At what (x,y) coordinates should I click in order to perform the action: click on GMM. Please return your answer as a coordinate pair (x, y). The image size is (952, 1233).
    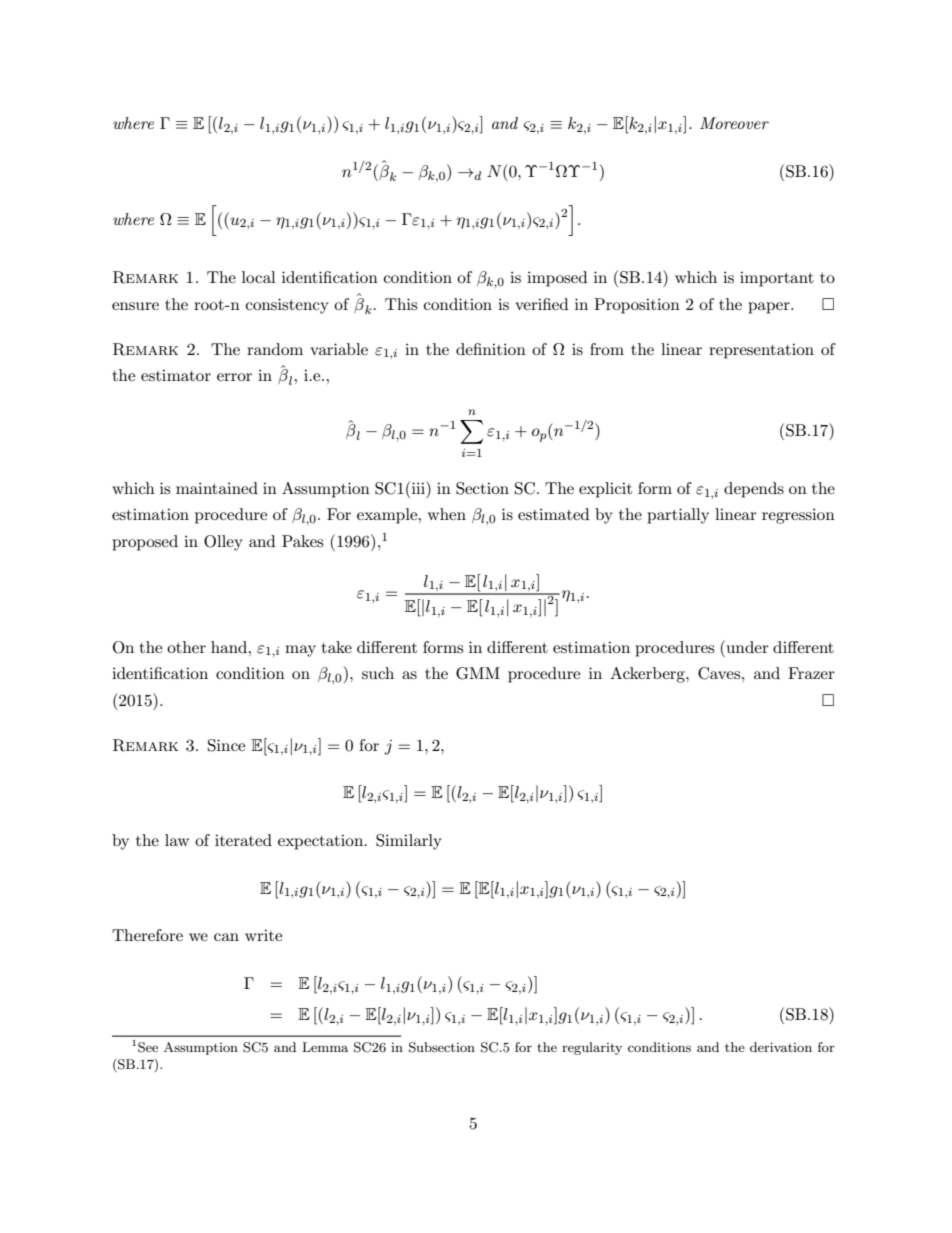
    Looking at the image, I should click on (478, 673).
